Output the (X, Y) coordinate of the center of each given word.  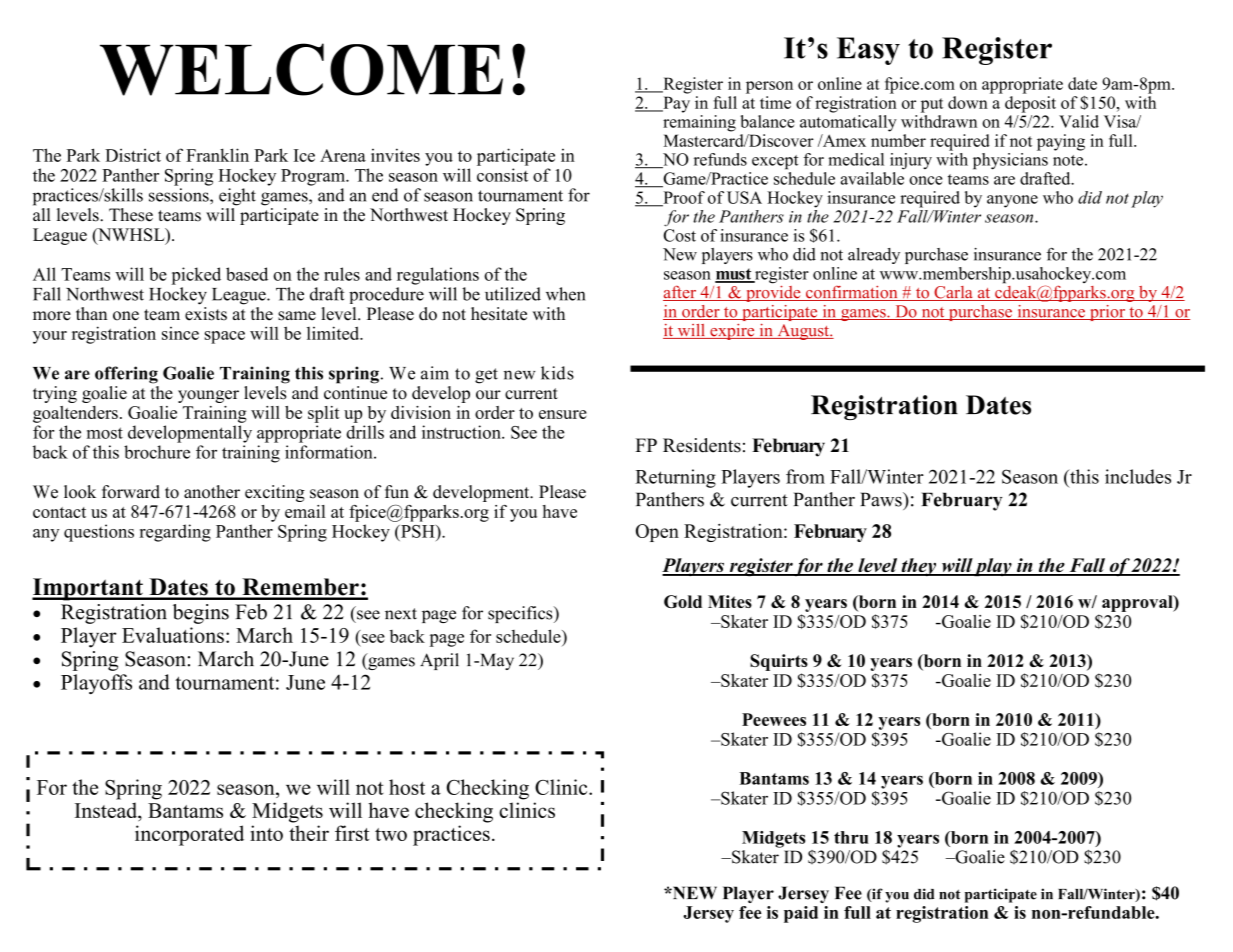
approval (1138, 603)
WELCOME (301, 69)
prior (1107, 313)
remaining (699, 122)
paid (801, 914)
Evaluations (173, 635)
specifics (521, 614)
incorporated (189, 835)
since (180, 333)
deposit (1030, 104)
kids (557, 373)
